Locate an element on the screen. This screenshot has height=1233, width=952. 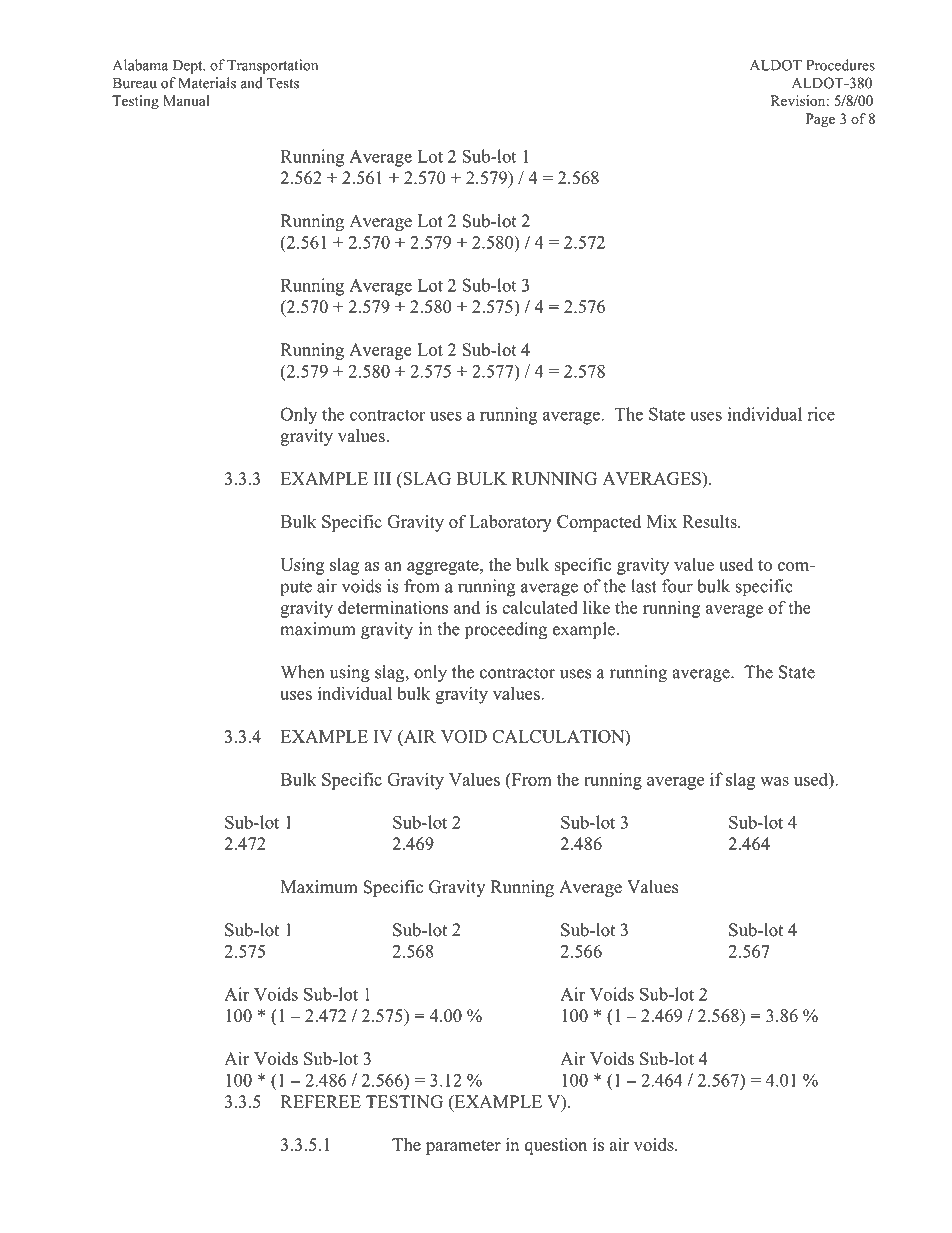
Laboratory is located at coordinates (510, 523).
